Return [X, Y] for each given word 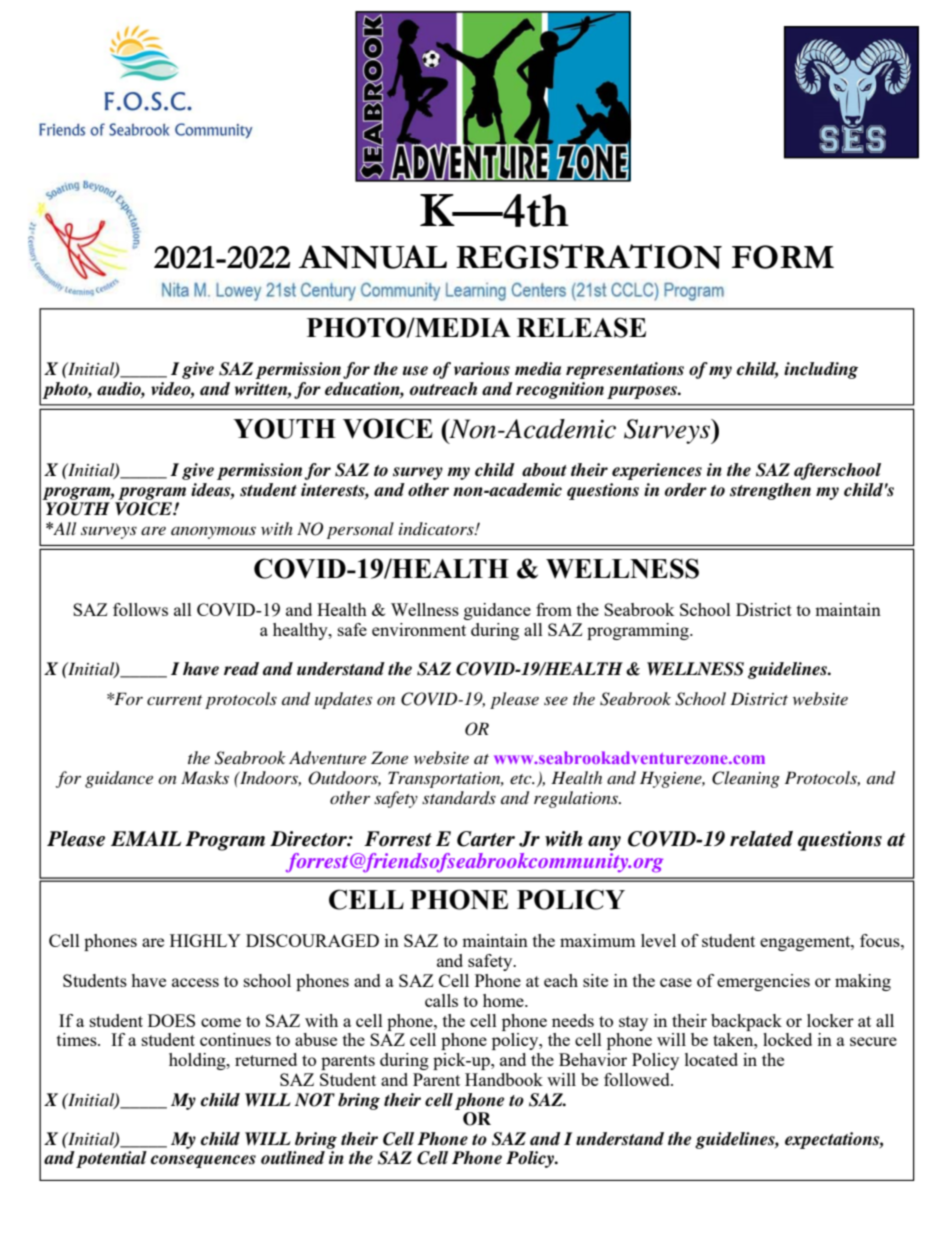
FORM [783, 257]
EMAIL [146, 838]
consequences [203, 1161]
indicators [437, 528]
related [761, 839]
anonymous [213, 532]
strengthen [770, 491]
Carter [486, 839]
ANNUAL [373, 257]
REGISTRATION [589, 256]
